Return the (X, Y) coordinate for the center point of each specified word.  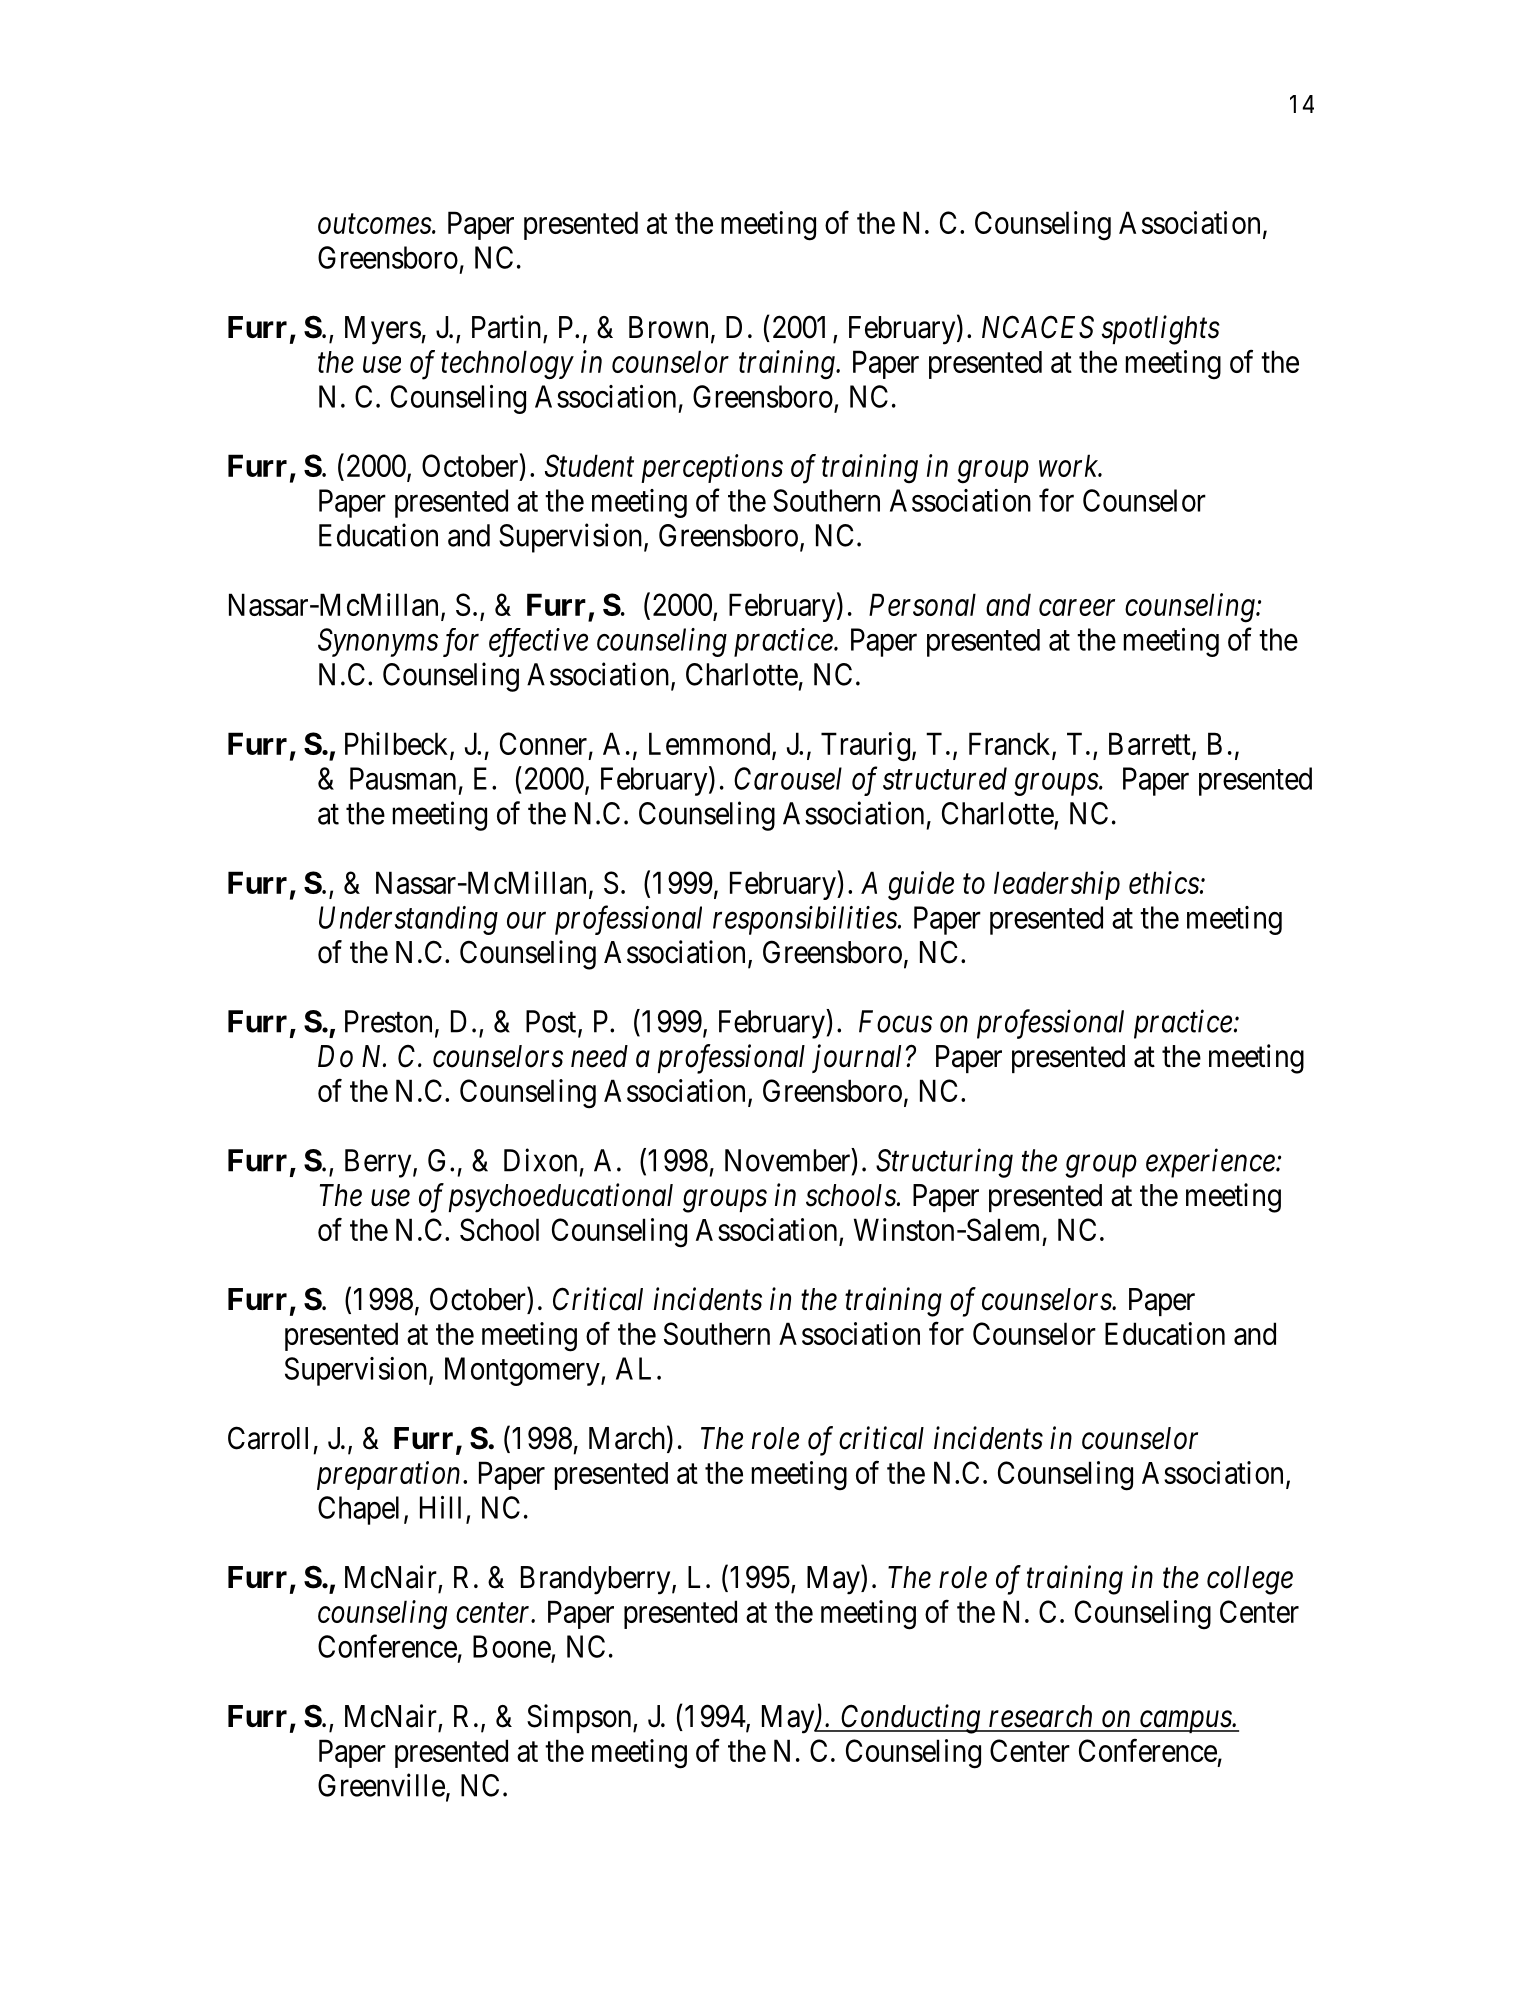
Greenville (381, 1785)
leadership (1057, 885)
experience (1211, 1163)
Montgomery (523, 1371)
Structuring (944, 1163)
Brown (668, 327)
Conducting (910, 1719)
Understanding (408, 920)
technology (507, 365)
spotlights (1161, 330)
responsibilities (806, 920)
